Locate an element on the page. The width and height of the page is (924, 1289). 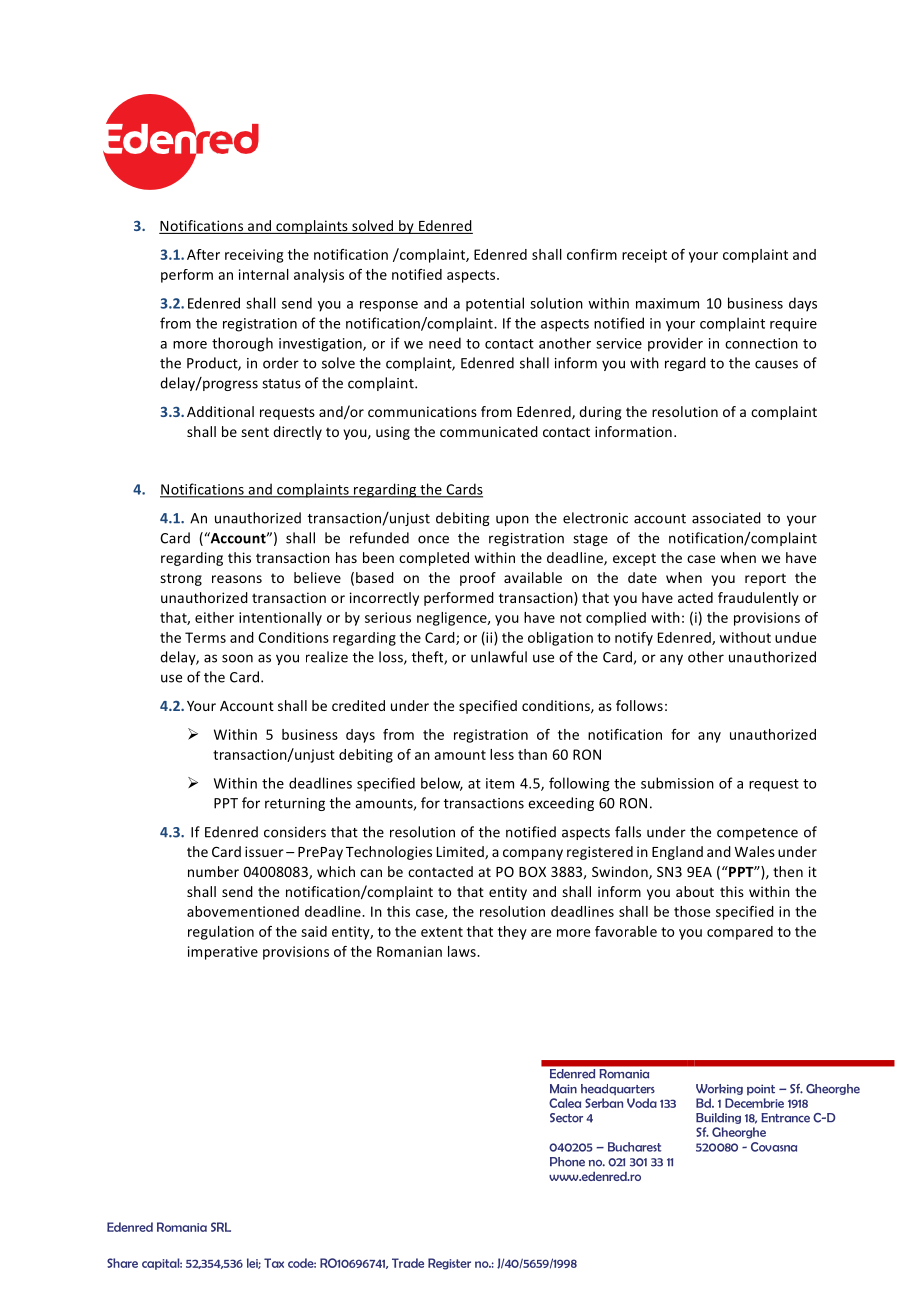
SRL is located at coordinates (221, 1227).
